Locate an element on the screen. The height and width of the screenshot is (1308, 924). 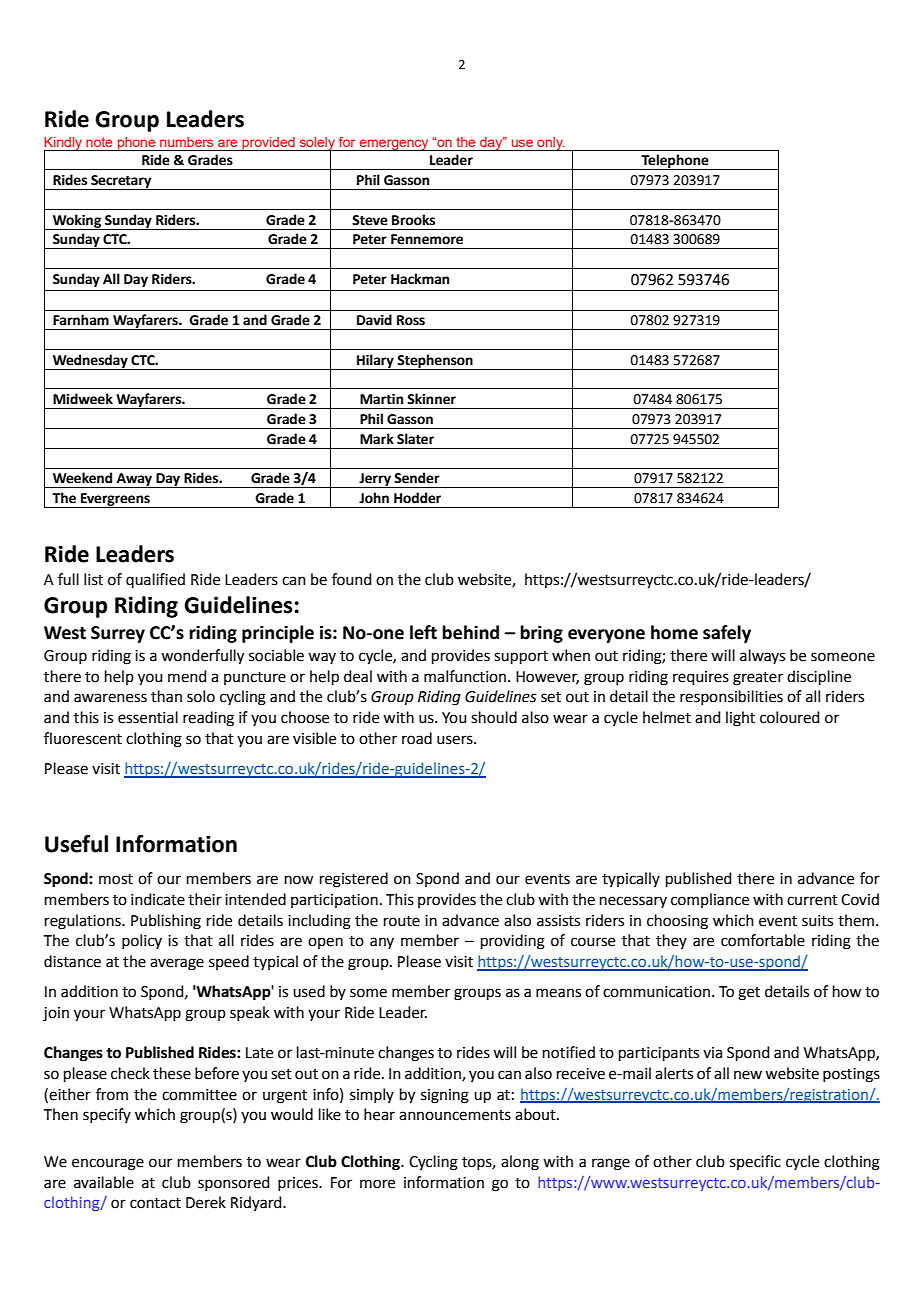
only is located at coordinates (550, 144).
